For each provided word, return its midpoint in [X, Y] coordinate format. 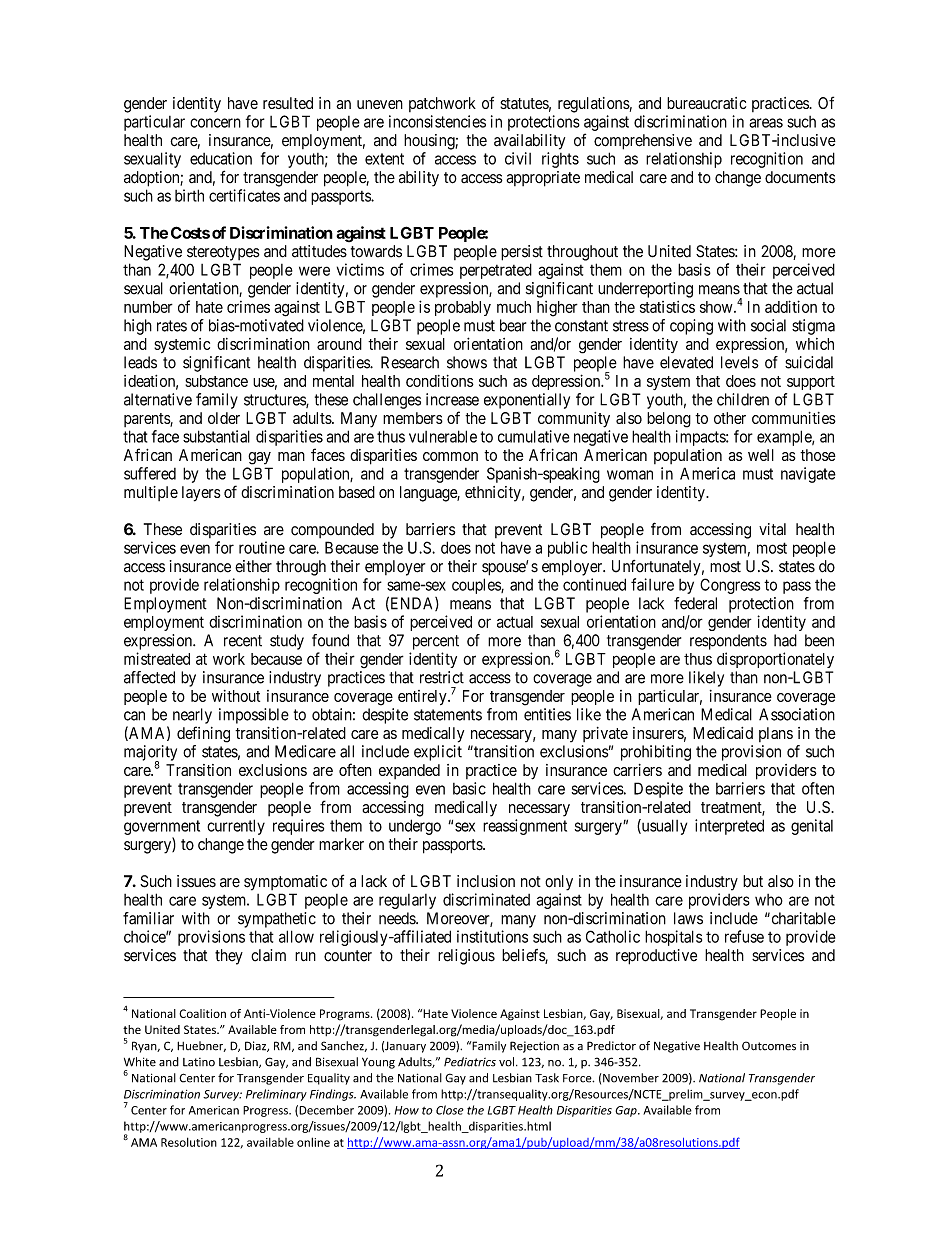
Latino [199, 1062]
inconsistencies [437, 121]
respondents [728, 642]
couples [477, 586]
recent [243, 641]
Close [450, 1110]
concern [215, 123]
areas [766, 123]
